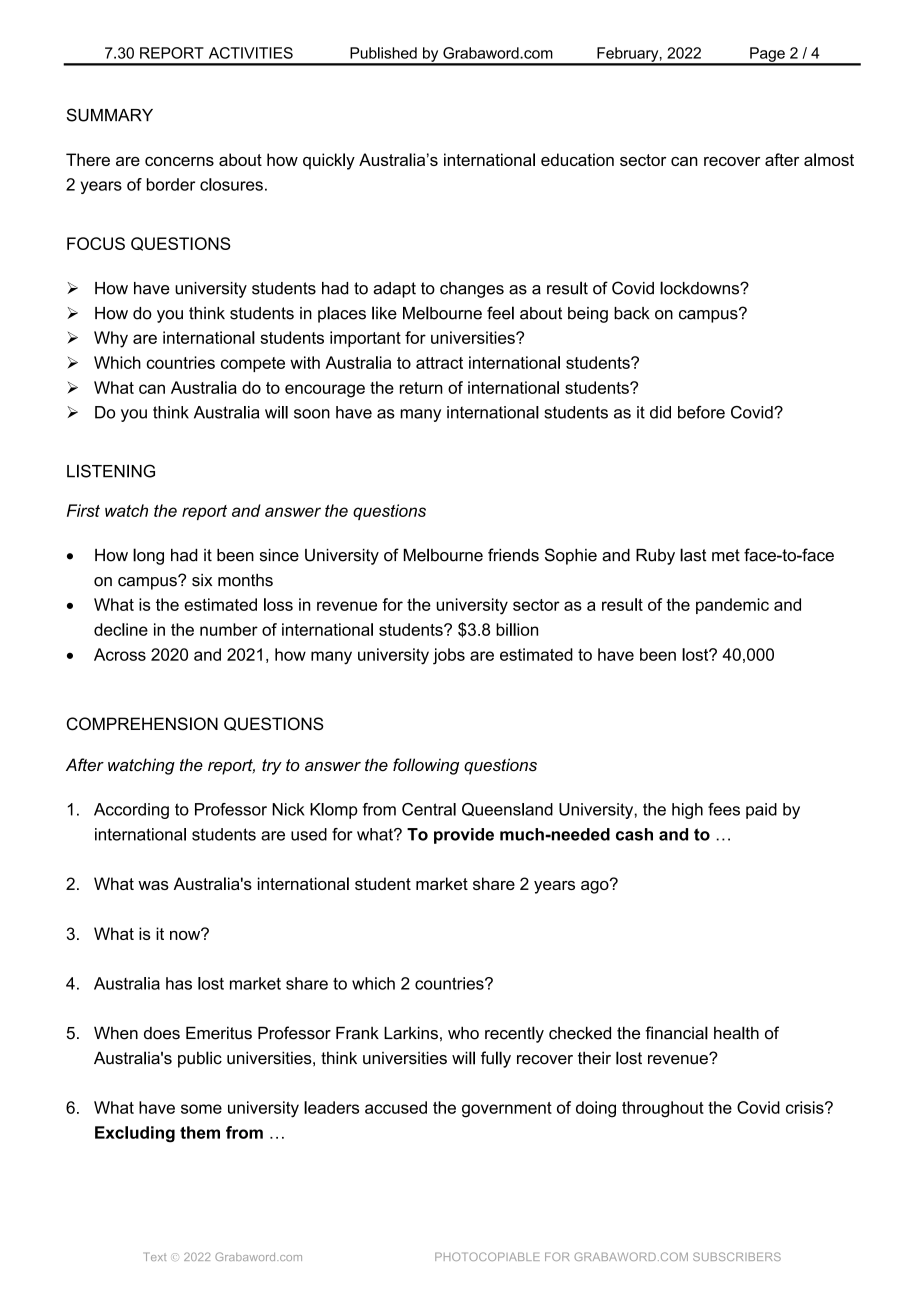 This screenshot has width=924, height=1308. Describe the element at coordinates (507, 1110) in the screenshot. I see `government` at that location.
